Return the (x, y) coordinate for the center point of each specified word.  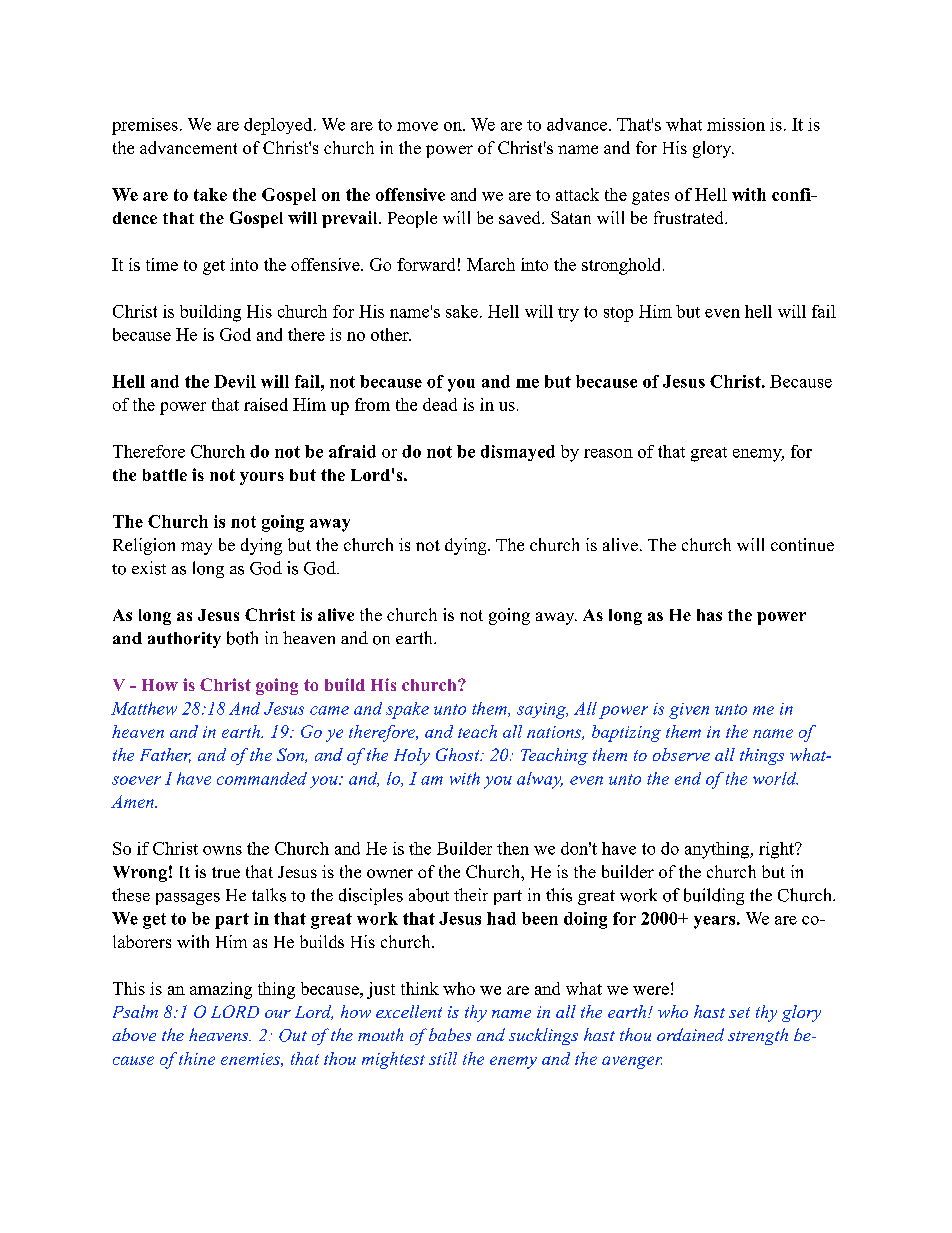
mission (736, 124)
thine (197, 1058)
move (417, 126)
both (242, 638)
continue (802, 544)
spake (407, 710)
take (210, 194)
